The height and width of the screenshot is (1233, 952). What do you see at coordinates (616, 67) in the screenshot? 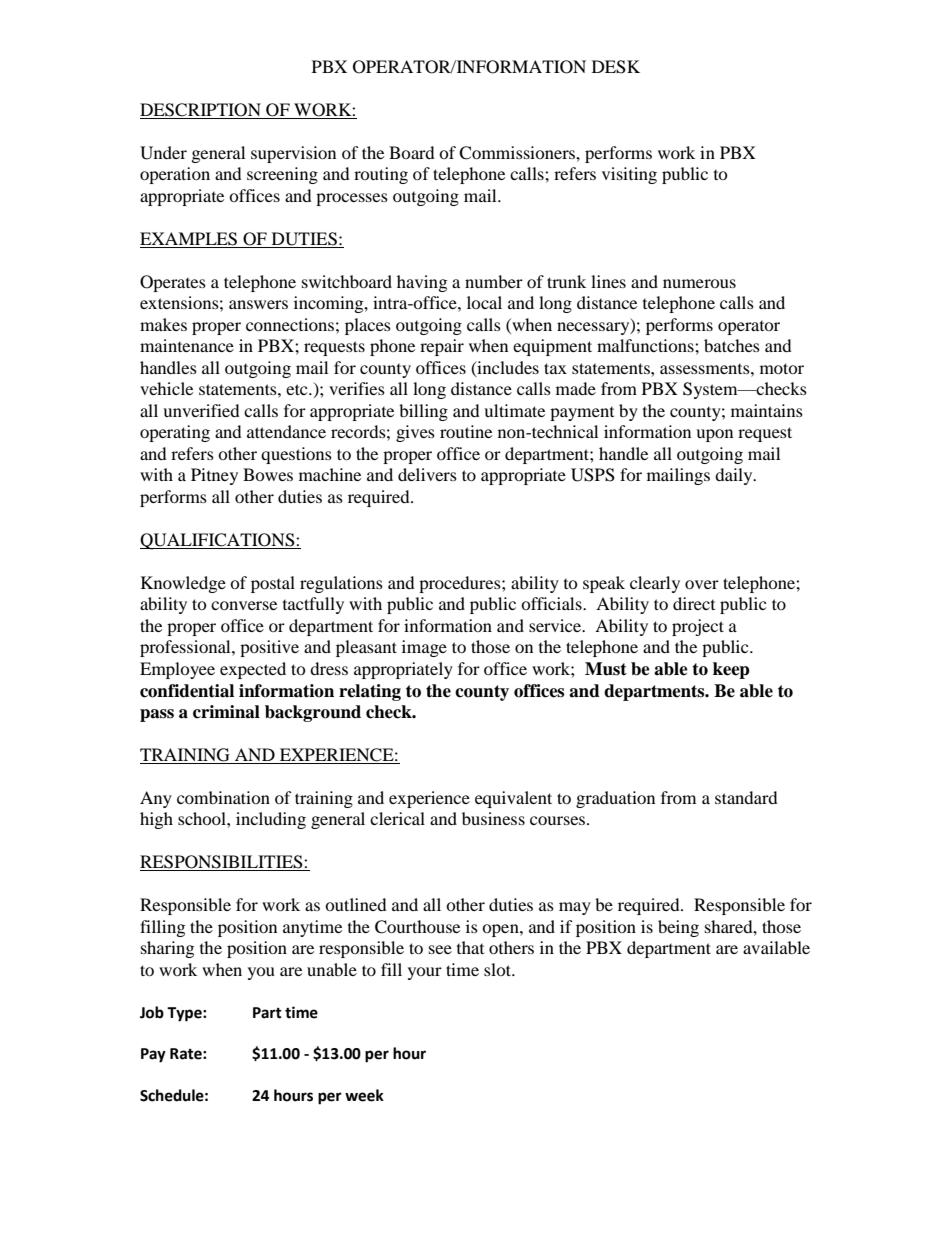
I see `DESK` at bounding box center [616, 67].
